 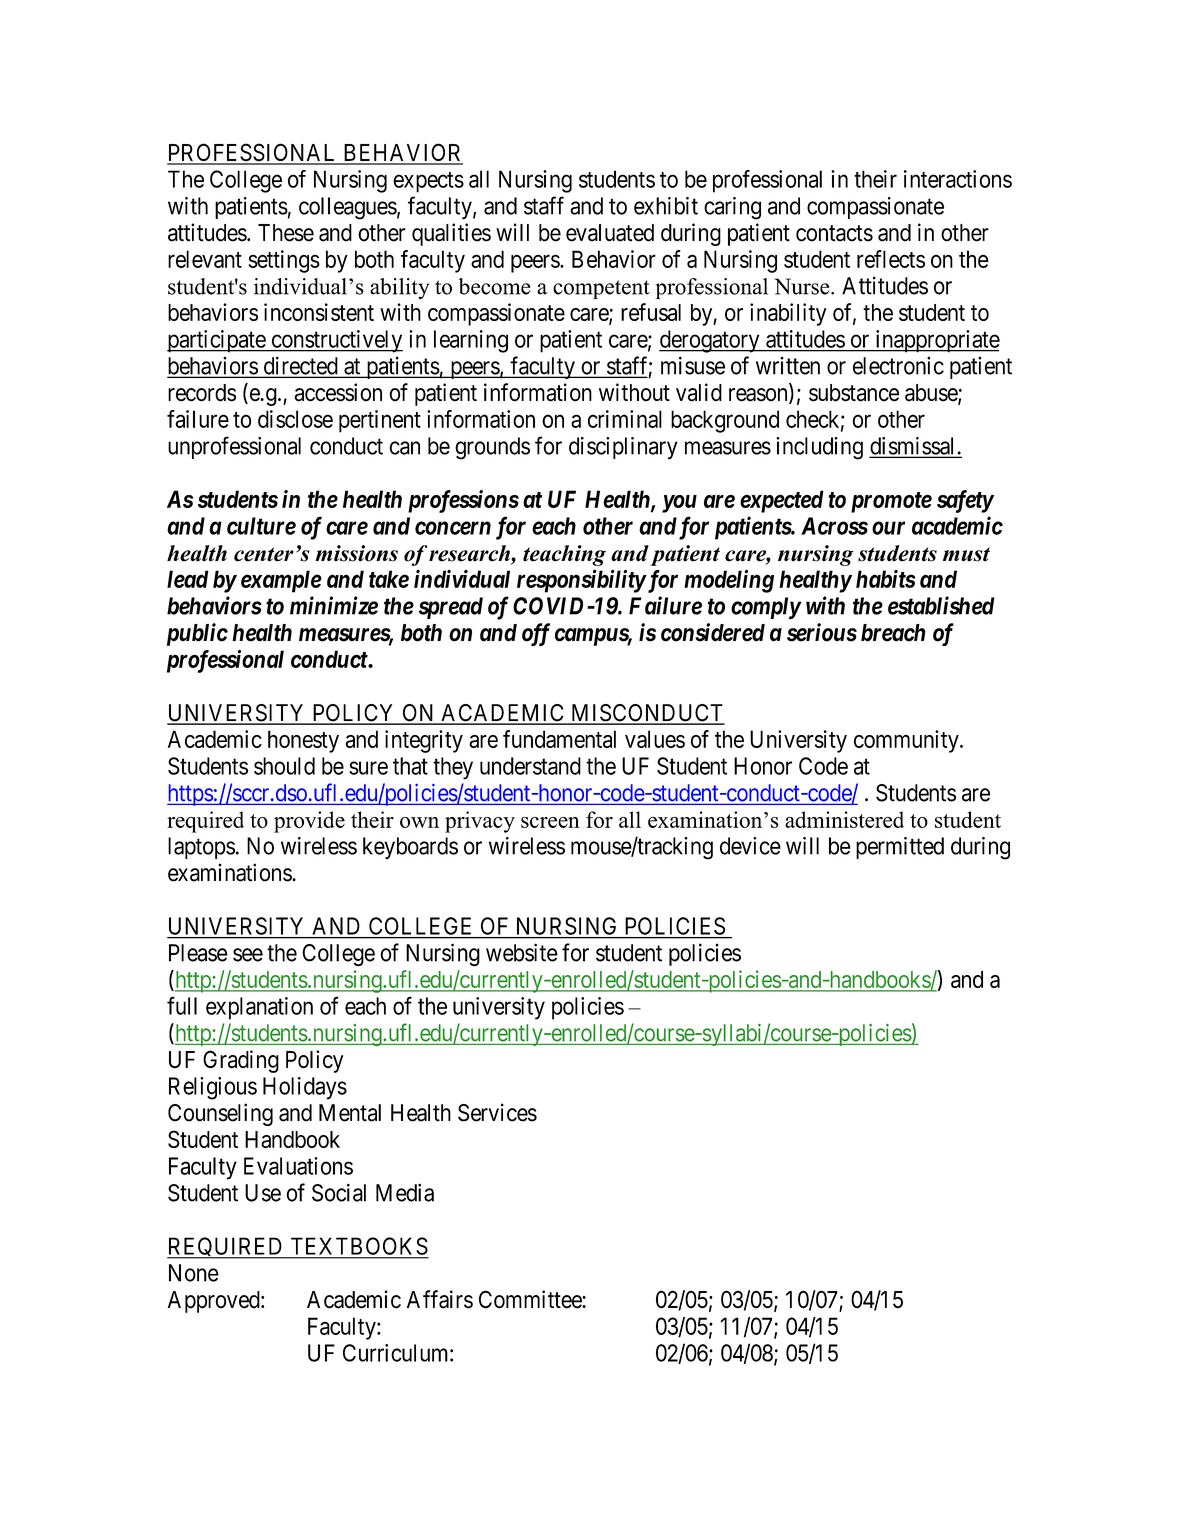 What do you see at coordinates (891, 502) in the page?
I see `promote` at bounding box center [891, 502].
